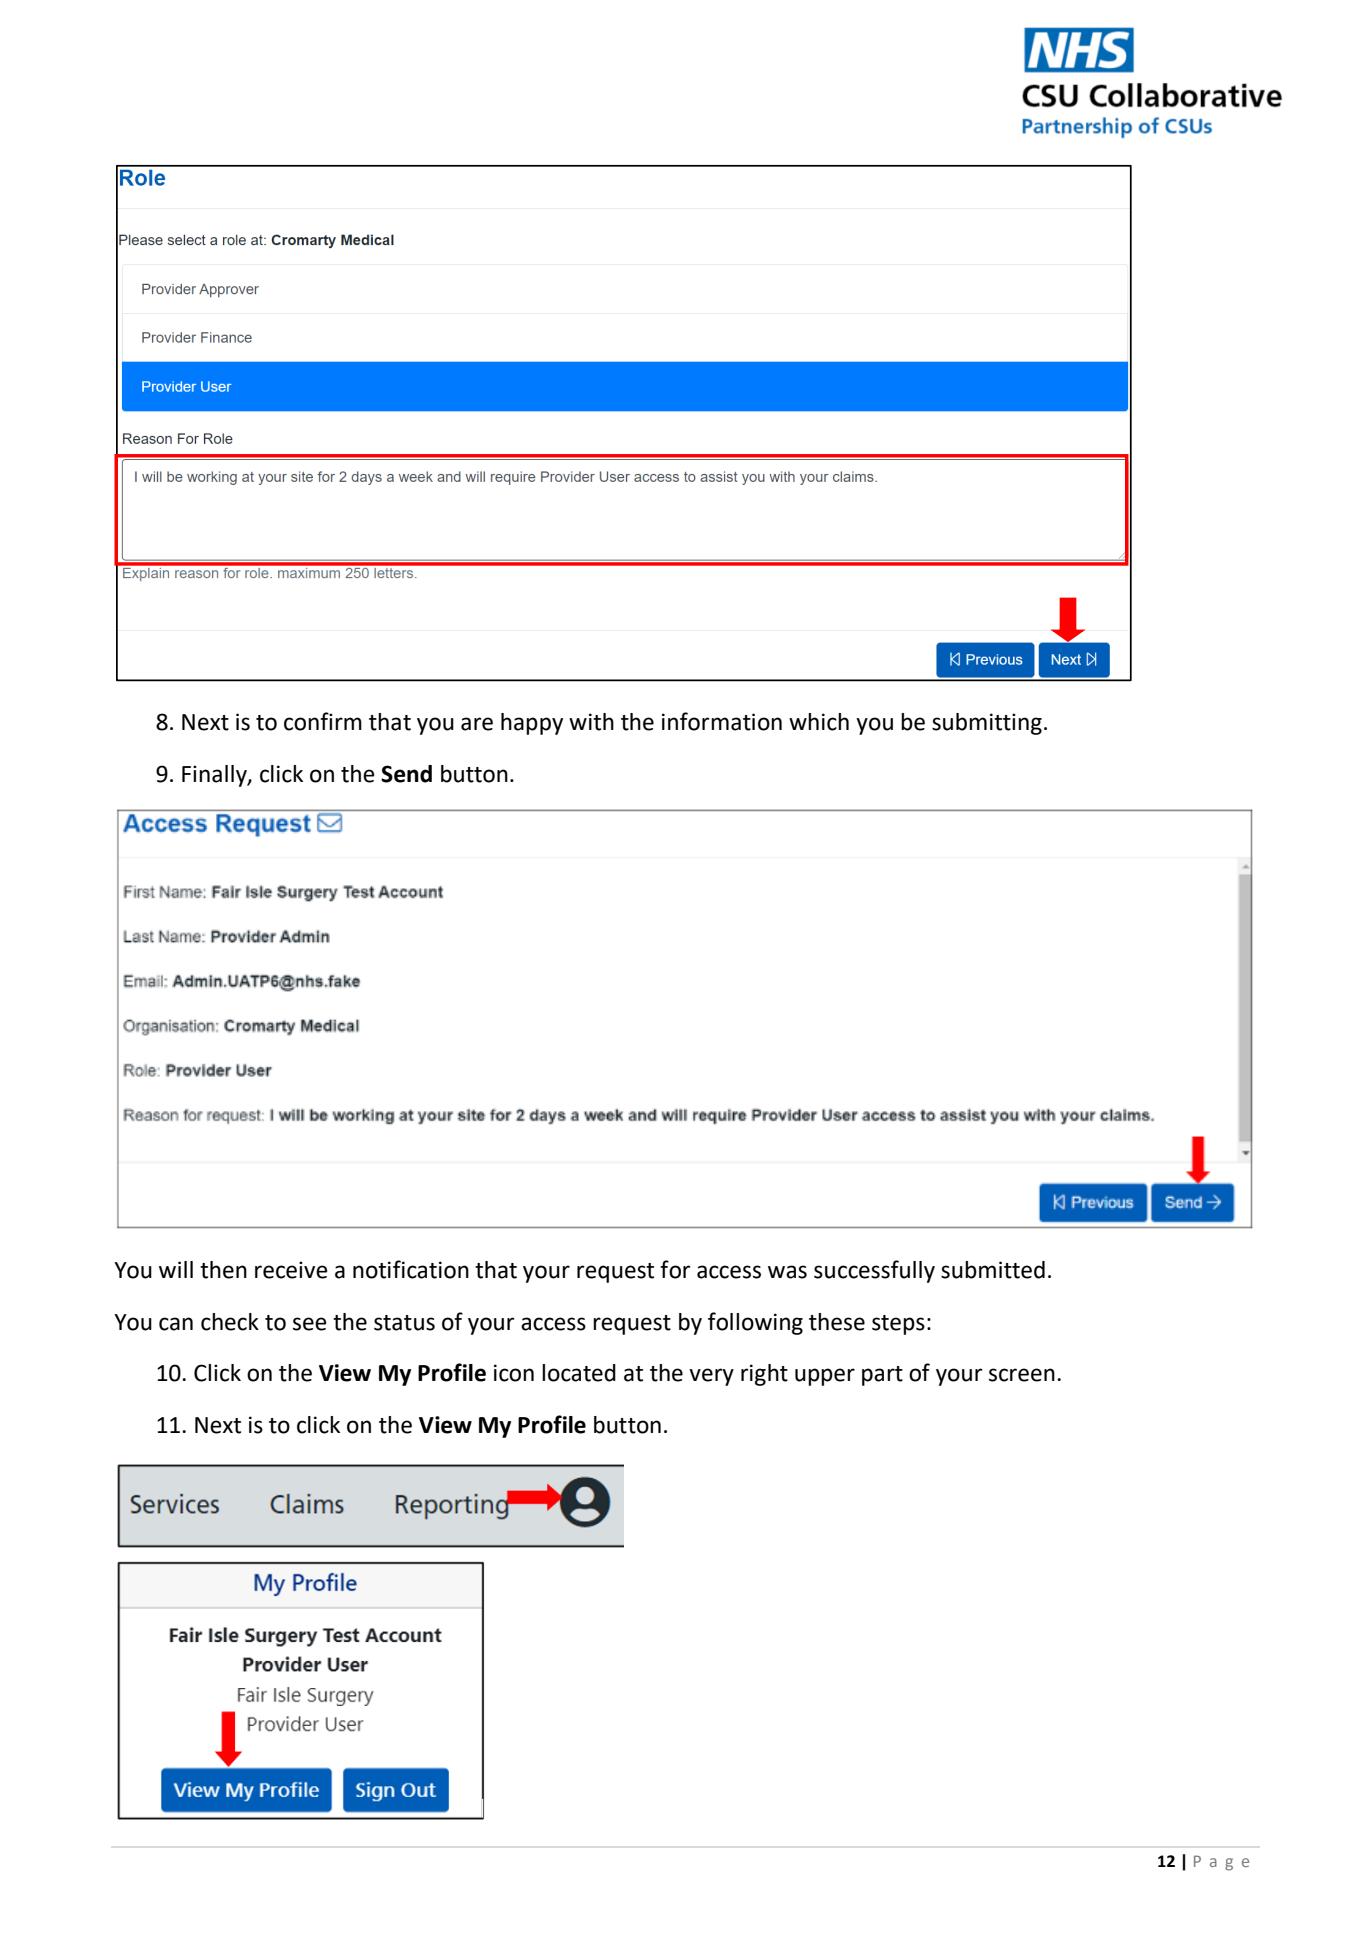 The width and height of the page is (1370, 1938). Describe the element at coordinates (993, 1270) in the page. I see `submitted` at that location.
